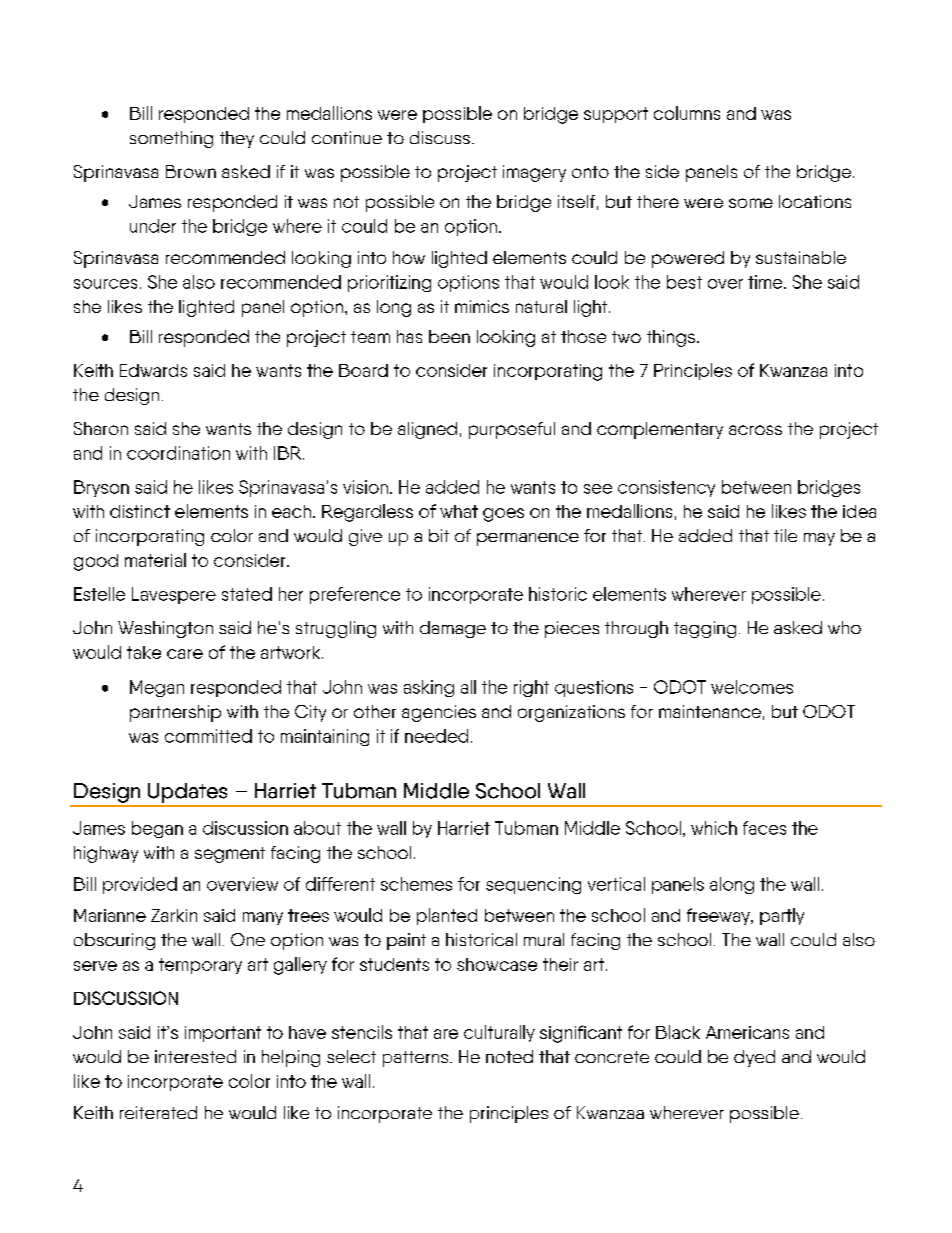 The height and width of the screenshot is (1233, 952). I want to click on imagery, so click(534, 173).
